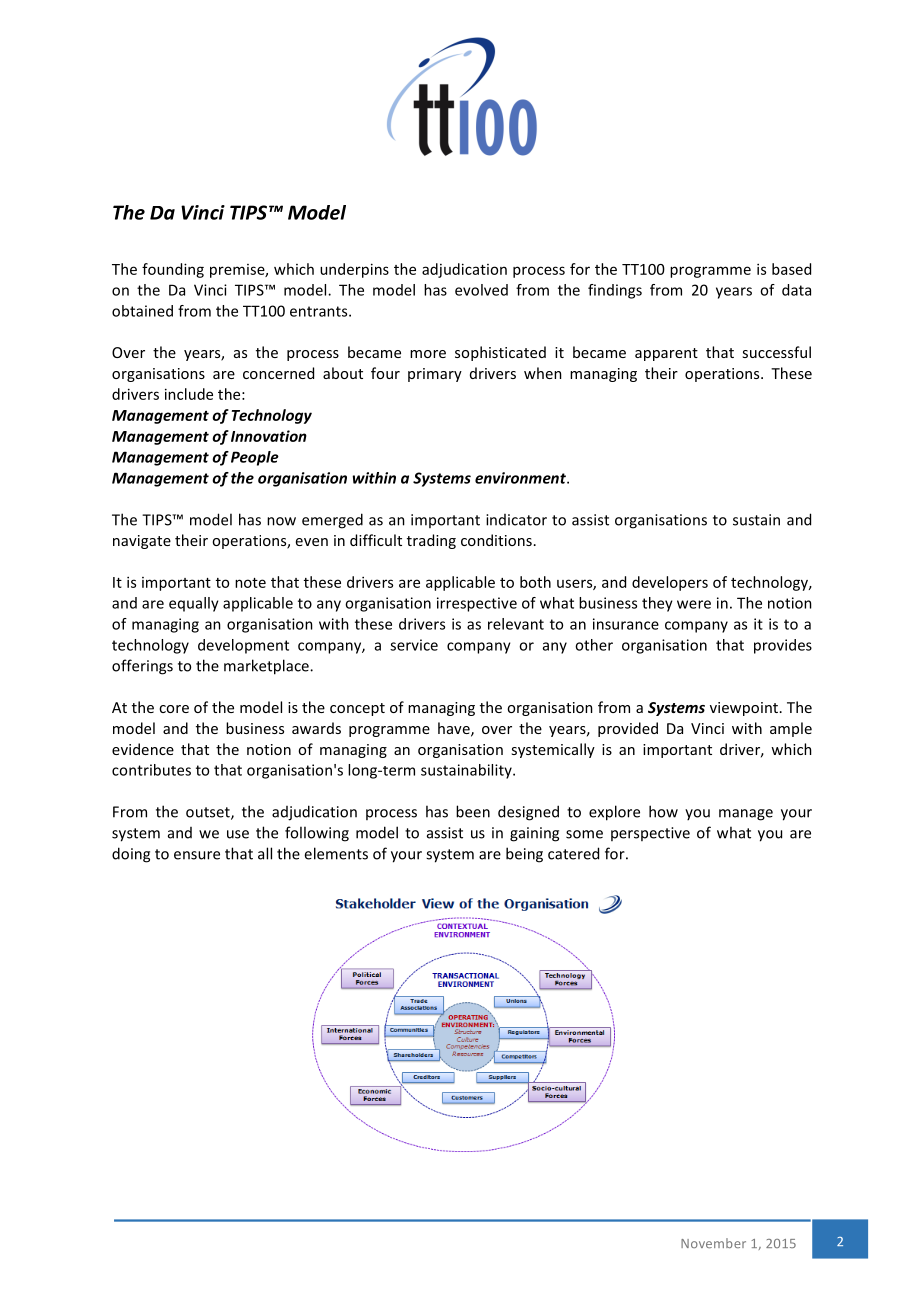 The image size is (924, 1309). I want to click on evolved, so click(481, 290).
